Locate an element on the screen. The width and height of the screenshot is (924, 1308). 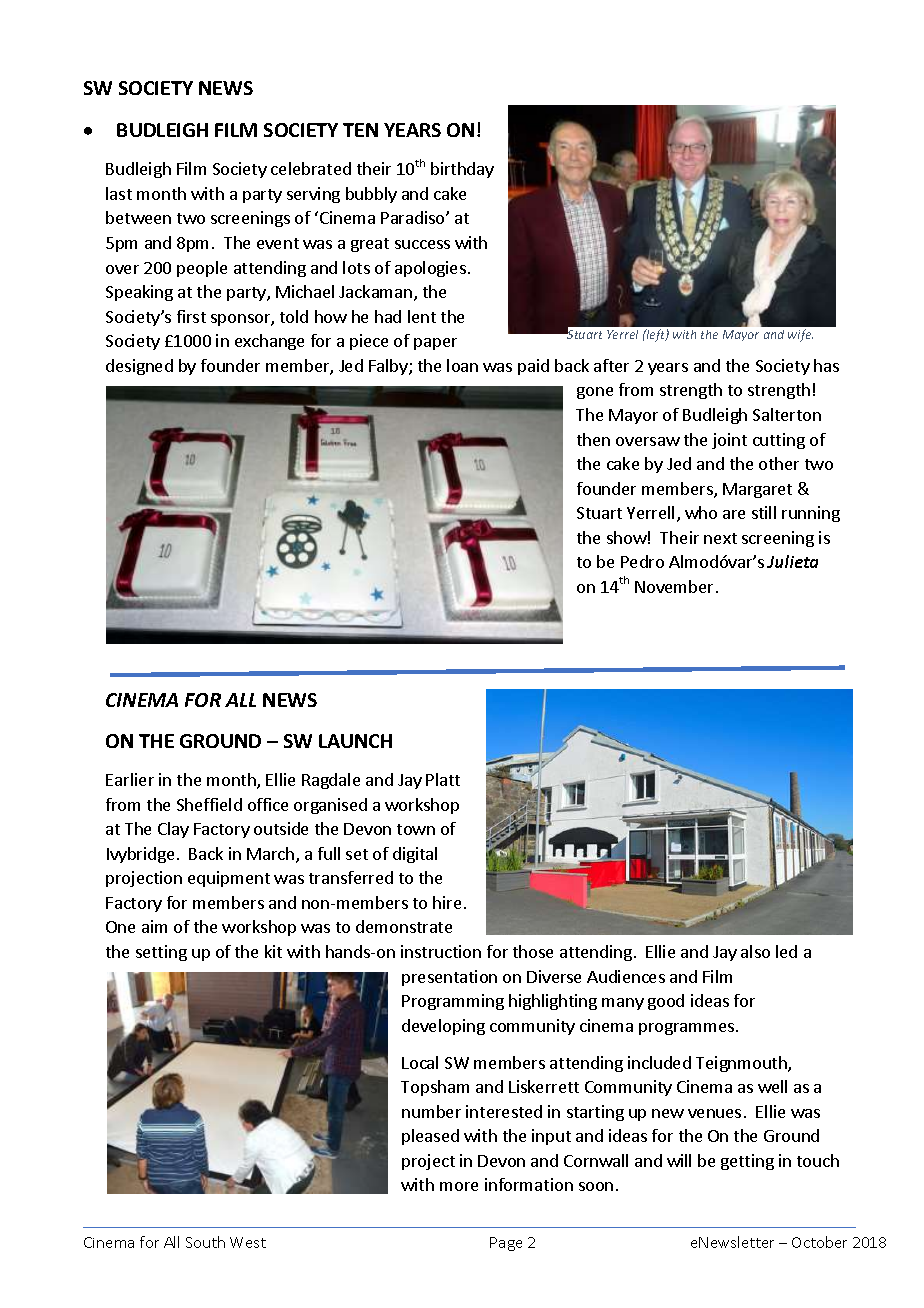
designed is located at coordinates (139, 367).
